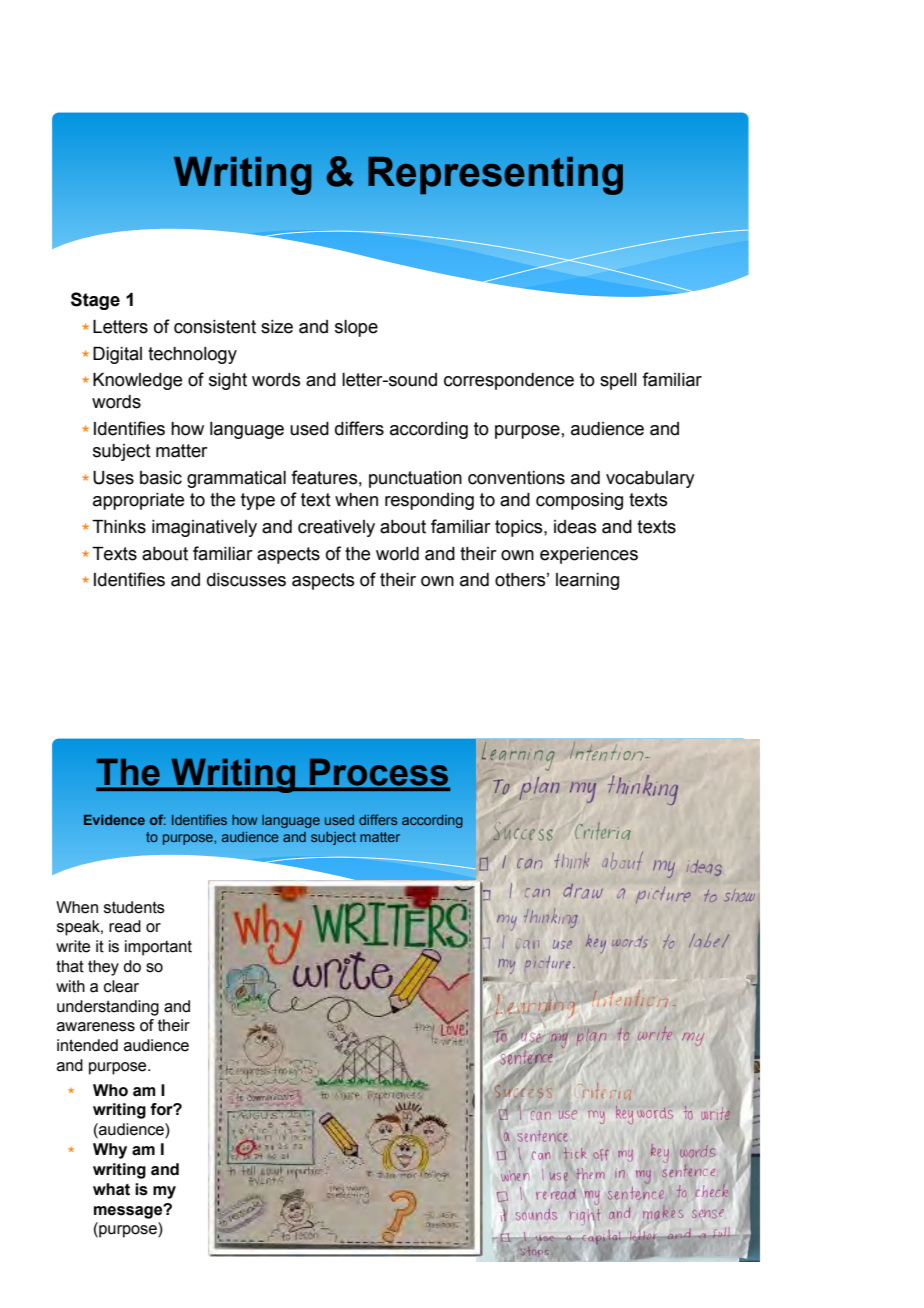 The image size is (924, 1308). What do you see at coordinates (397, 554) in the image?
I see `world` at bounding box center [397, 554].
